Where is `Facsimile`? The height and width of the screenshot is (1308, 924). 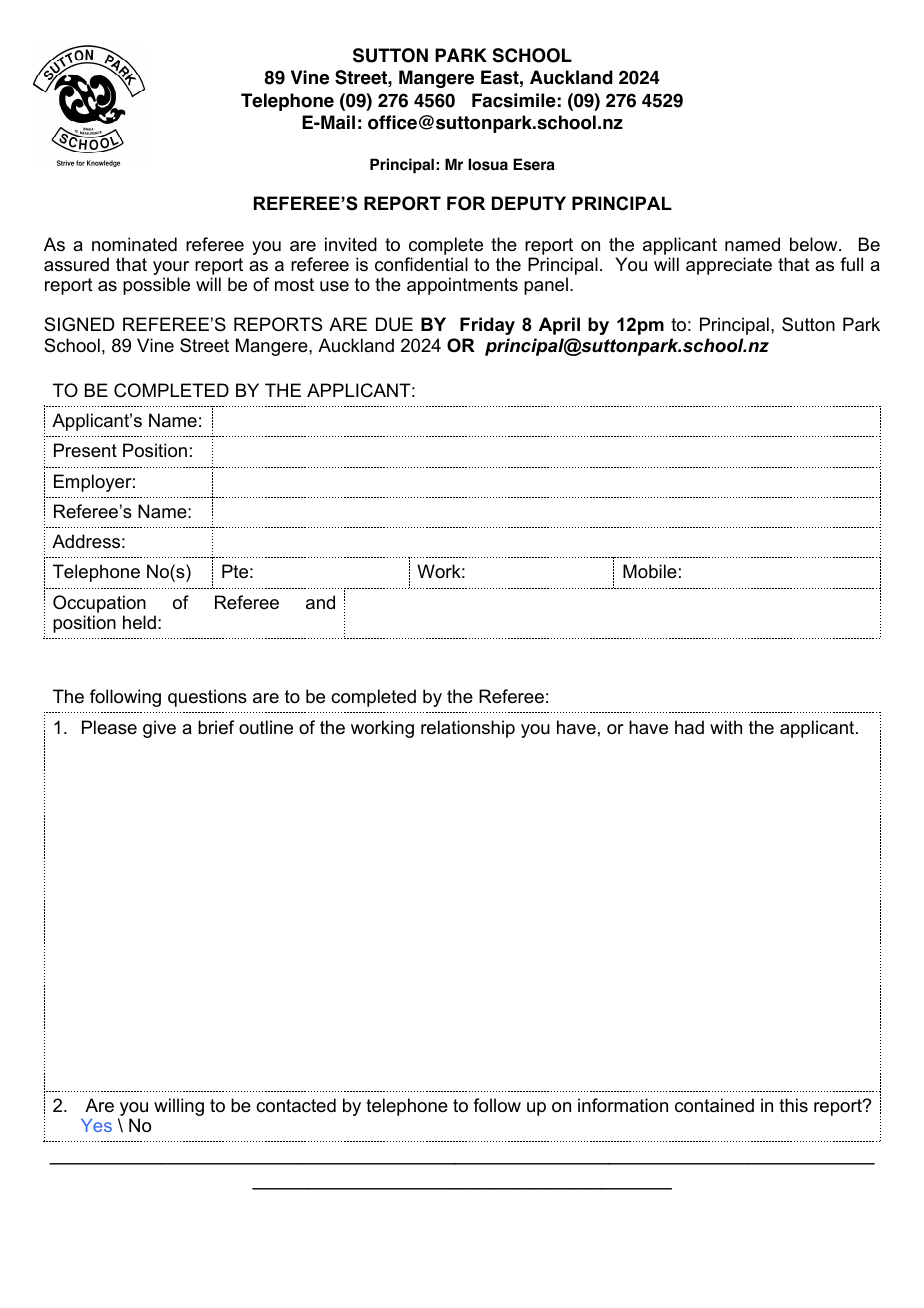 Facsimile is located at coordinates (514, 100).
